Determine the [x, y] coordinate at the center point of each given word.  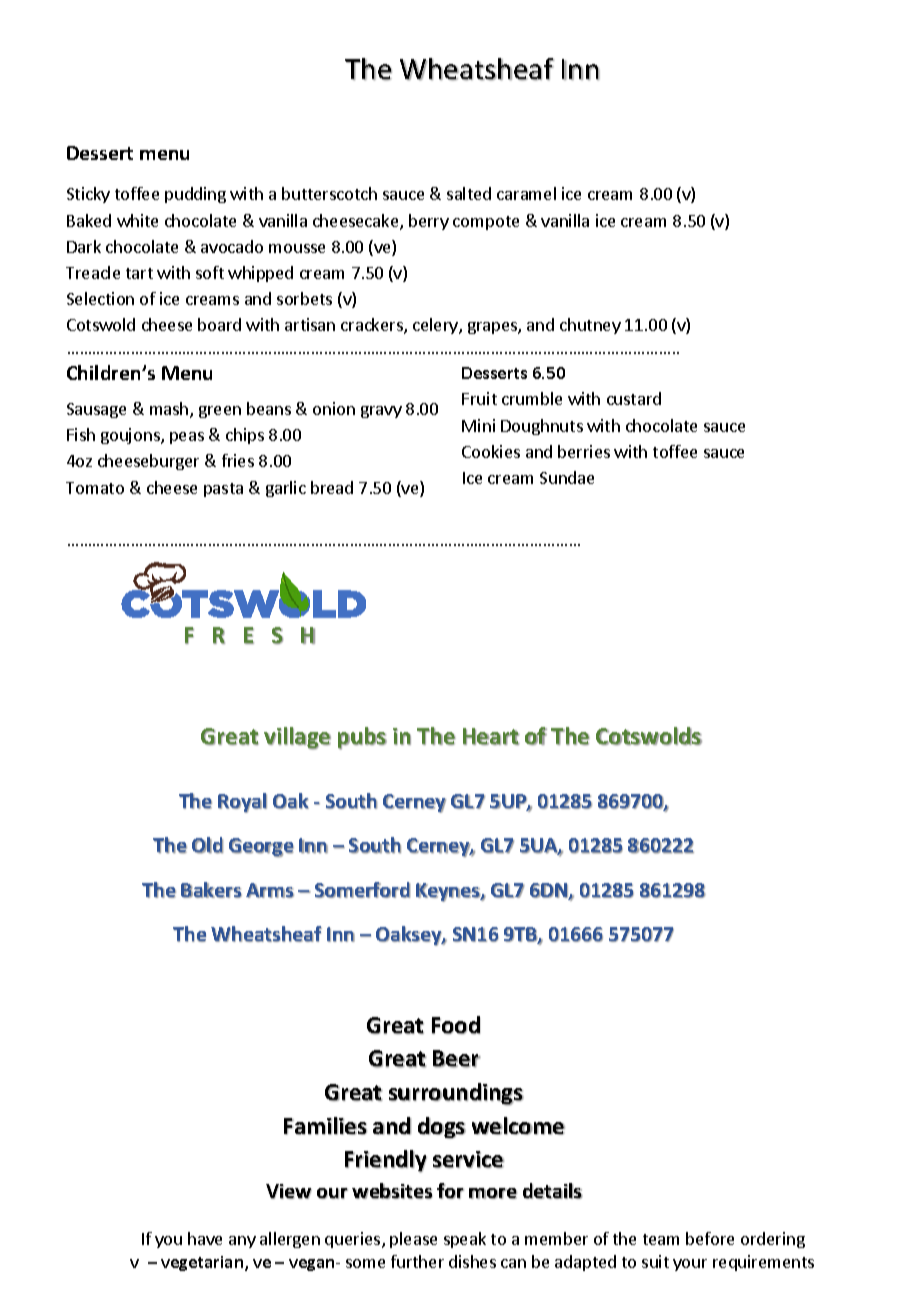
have [205, 1238]
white [137, 220]
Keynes [449, 892]
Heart [491, 736]
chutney [590, 326]
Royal [242, 803]
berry [429, 222]
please [413, 1240]
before [710, 1238]
